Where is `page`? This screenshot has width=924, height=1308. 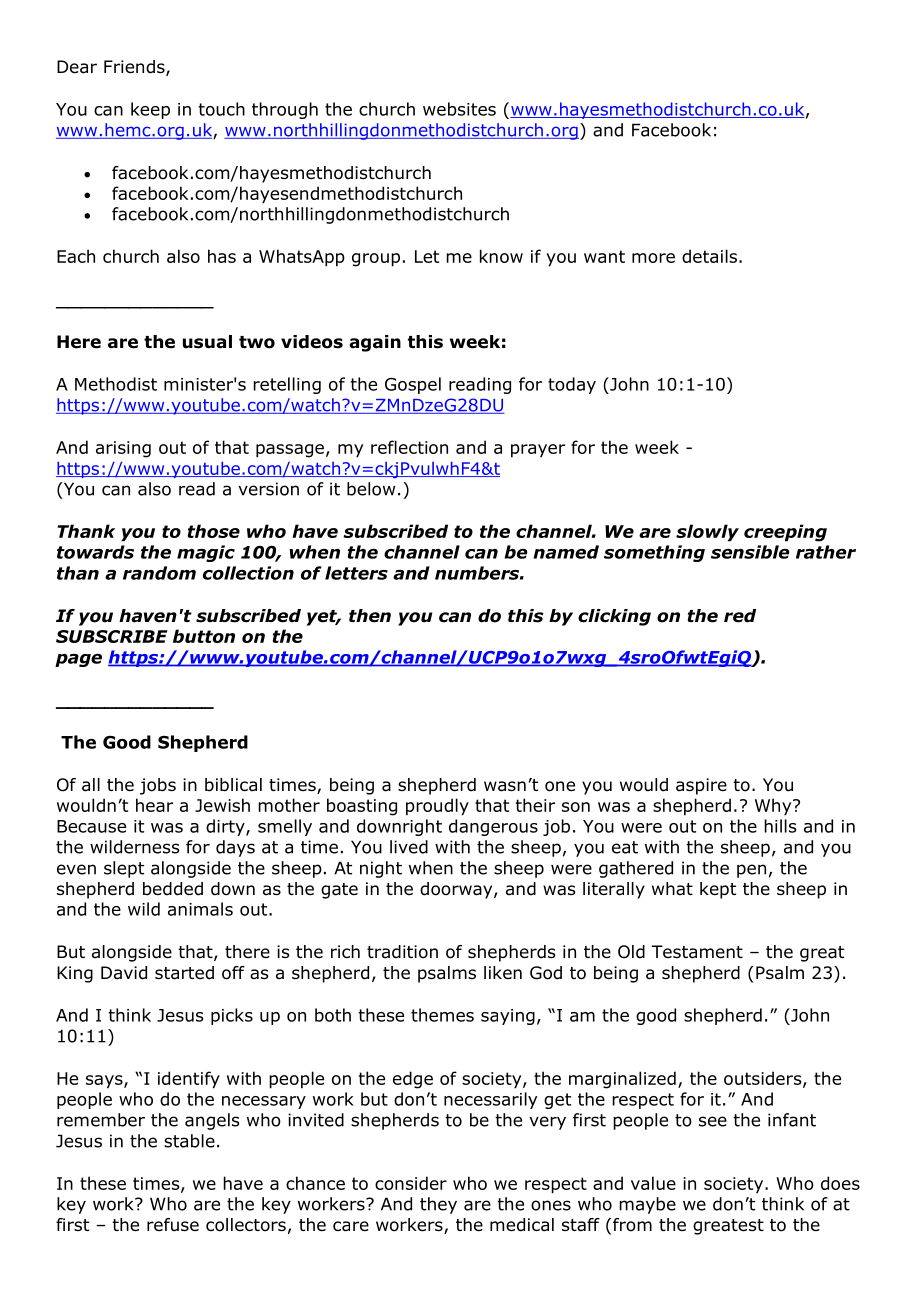 page is located at coordinates (78, 660).
